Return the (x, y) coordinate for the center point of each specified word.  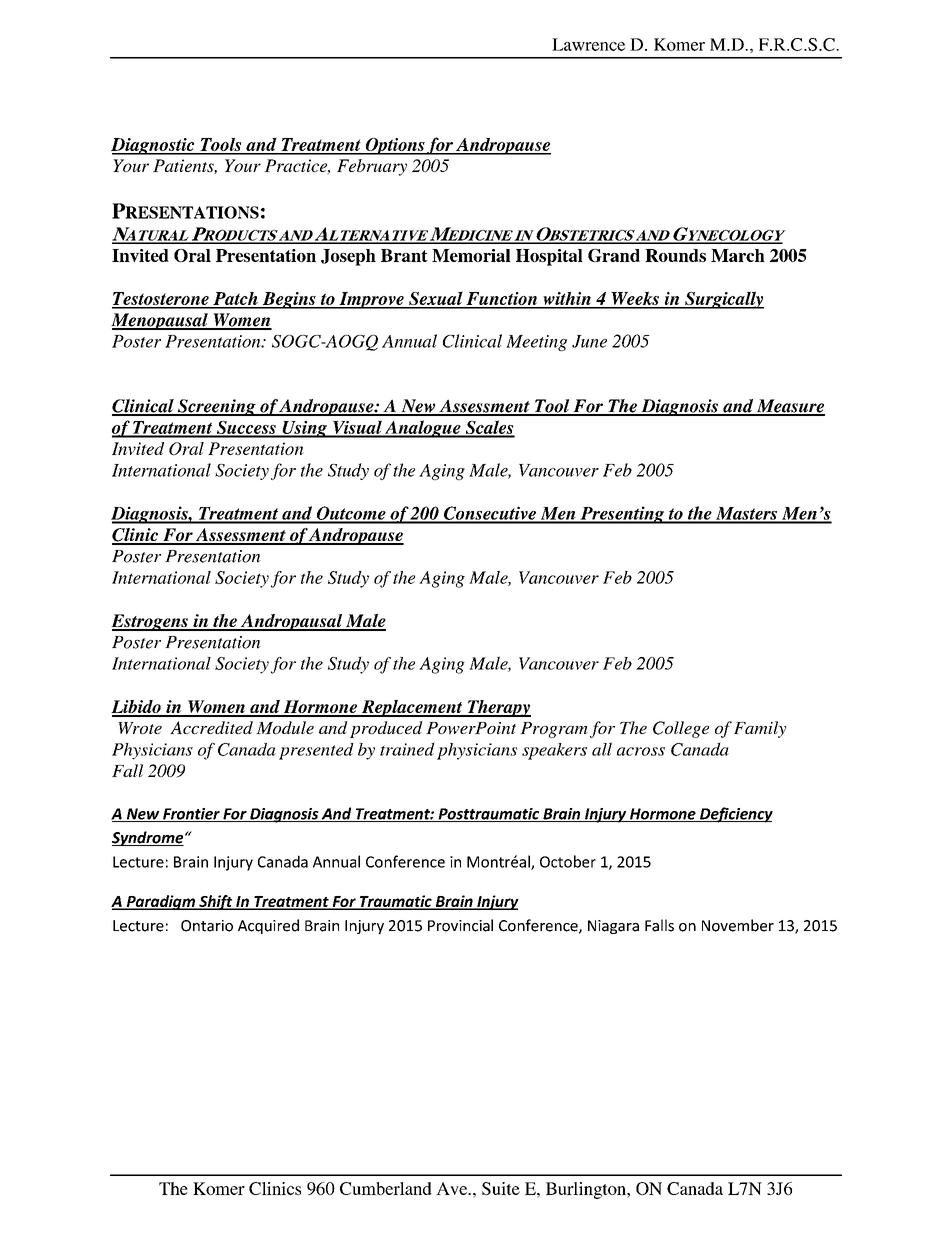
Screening (216, 407)
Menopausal (160, 321)
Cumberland (386, 1188)
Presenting (622, 515)
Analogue (423, 429)
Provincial (460, 925)
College (681, 729)
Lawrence (588, 44)
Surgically (723, 300)
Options (394, 146)
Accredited (211, 727)
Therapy (498, 708)
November (738, 925)
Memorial (471, 255)
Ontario (207, 926)
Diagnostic (154, 146)
